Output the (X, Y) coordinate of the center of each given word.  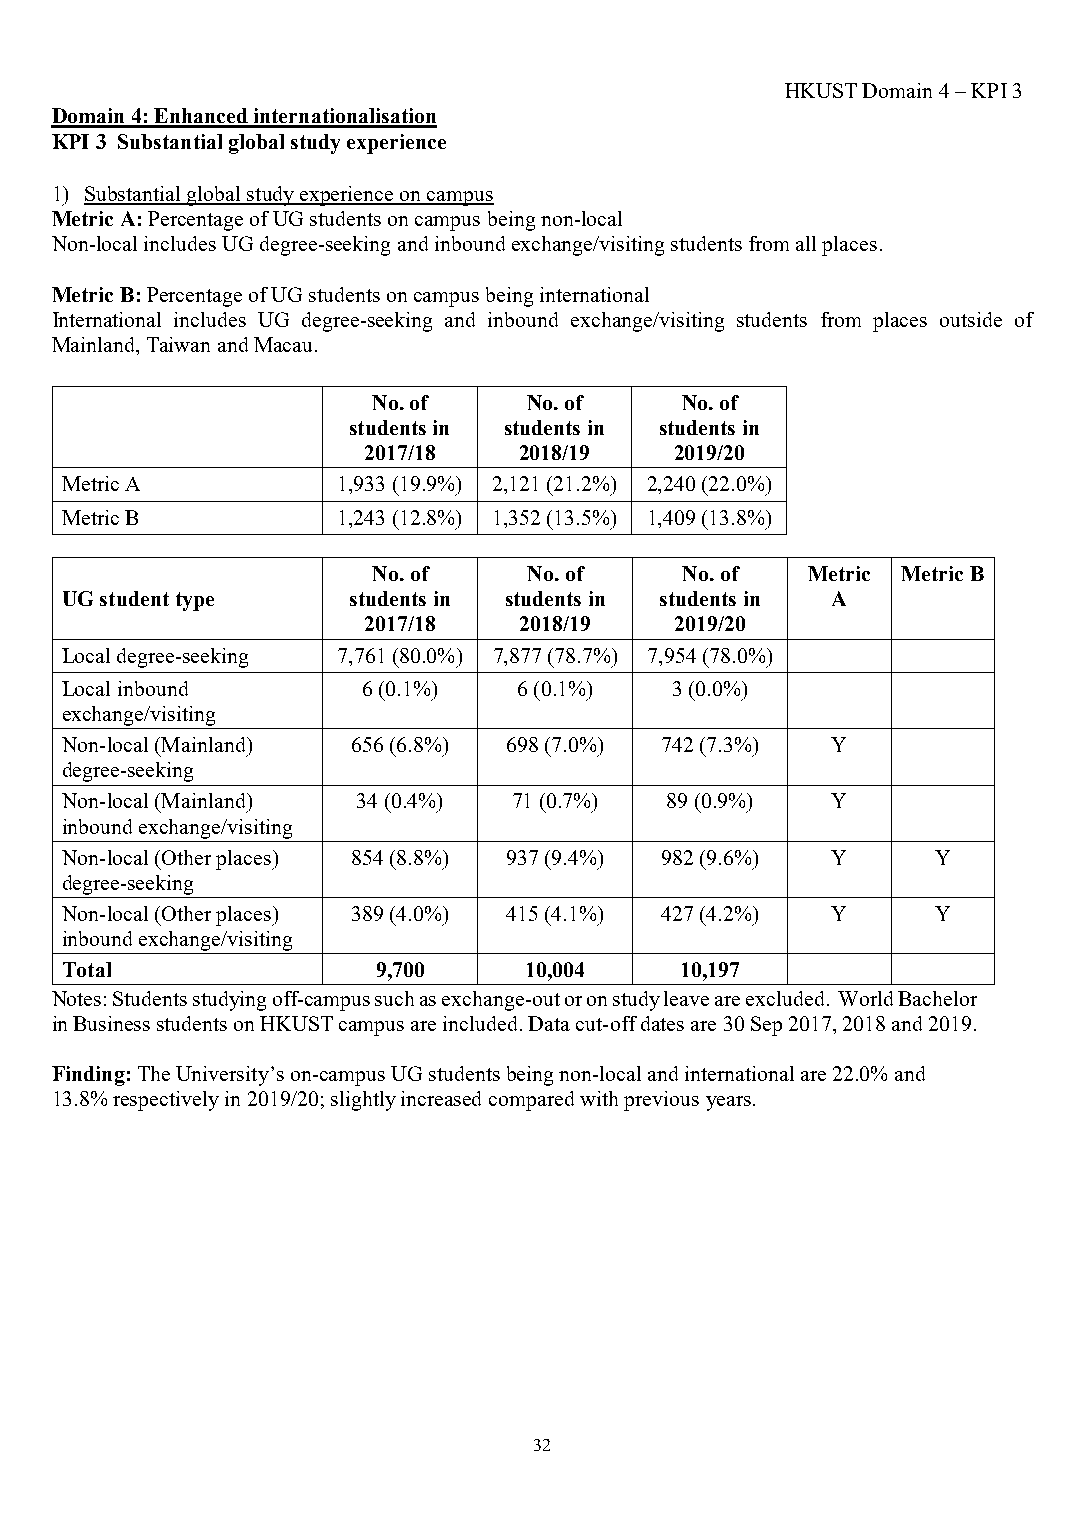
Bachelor (937, 998)
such (394, 998)
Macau (285, 344)
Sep (766, 1026)
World (865, 998)
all (806, 243)
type (195, 601)
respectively (166, 1101)
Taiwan (178, 344)
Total (87, 969)
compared (531, 1101)
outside (971, 319)
